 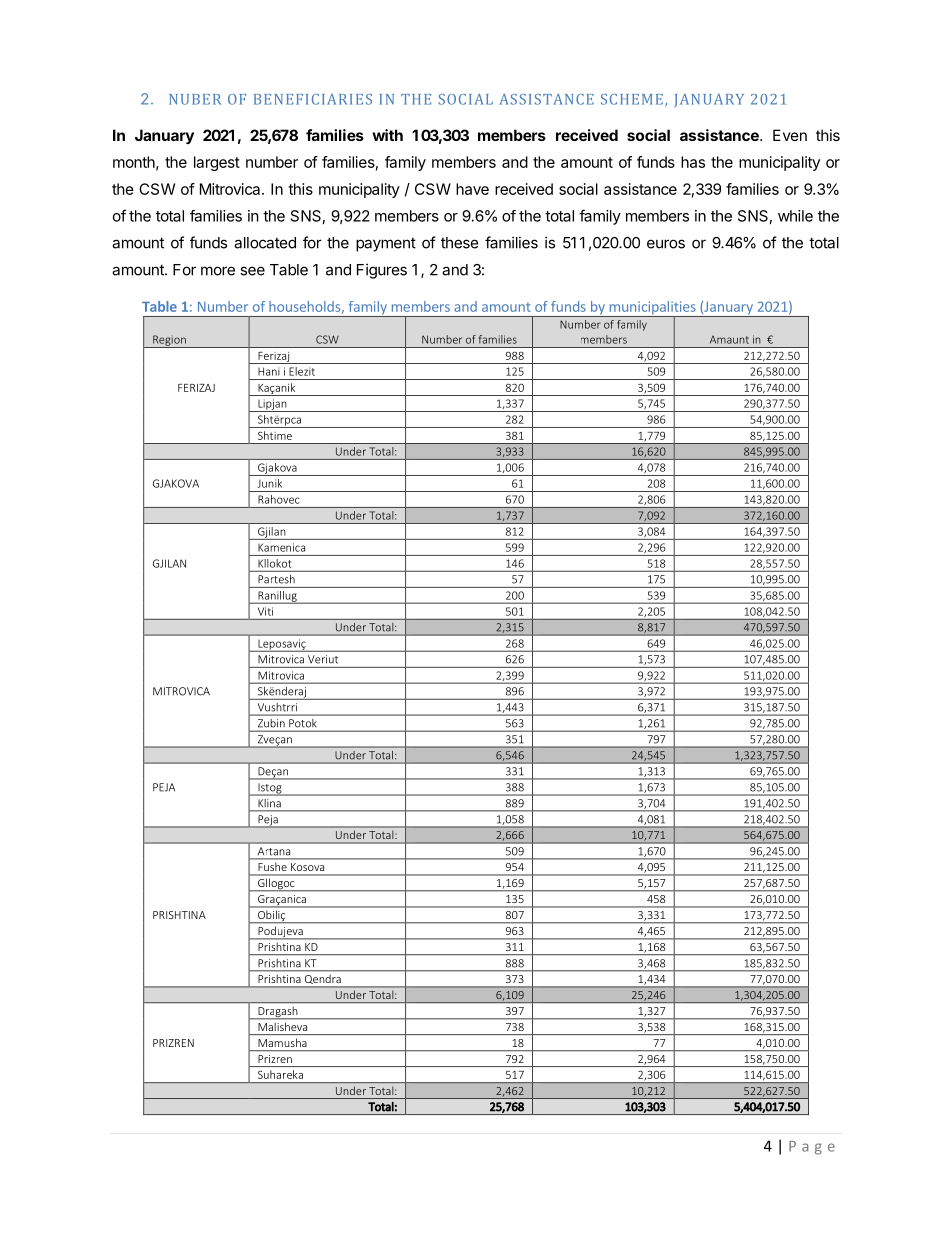 I want to click on Even, so click(x=790, y=135).
